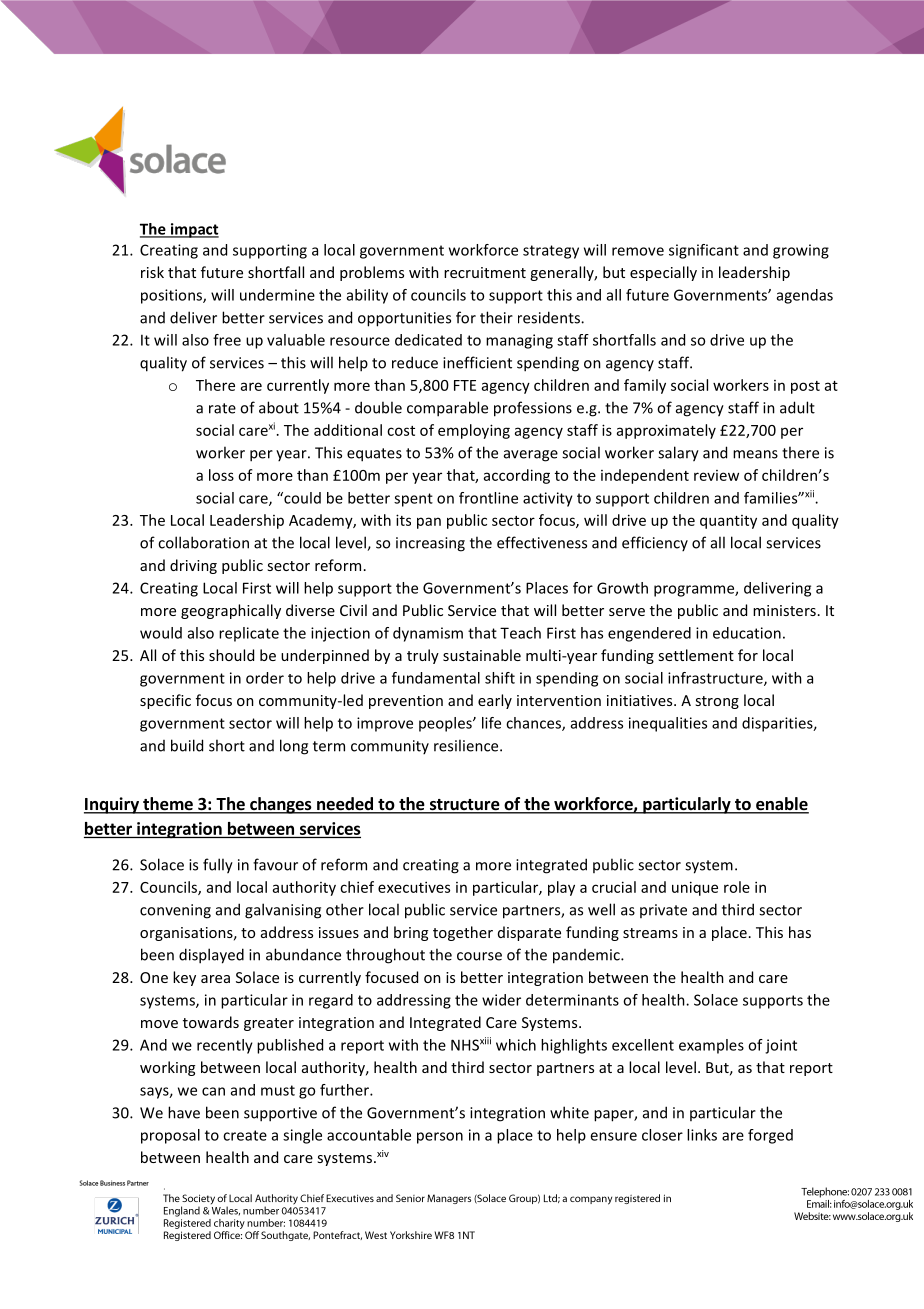  What do you see at coordinates (440, 1138) in the screenshot?
I see `person` at bounding box center [440, 1138].
